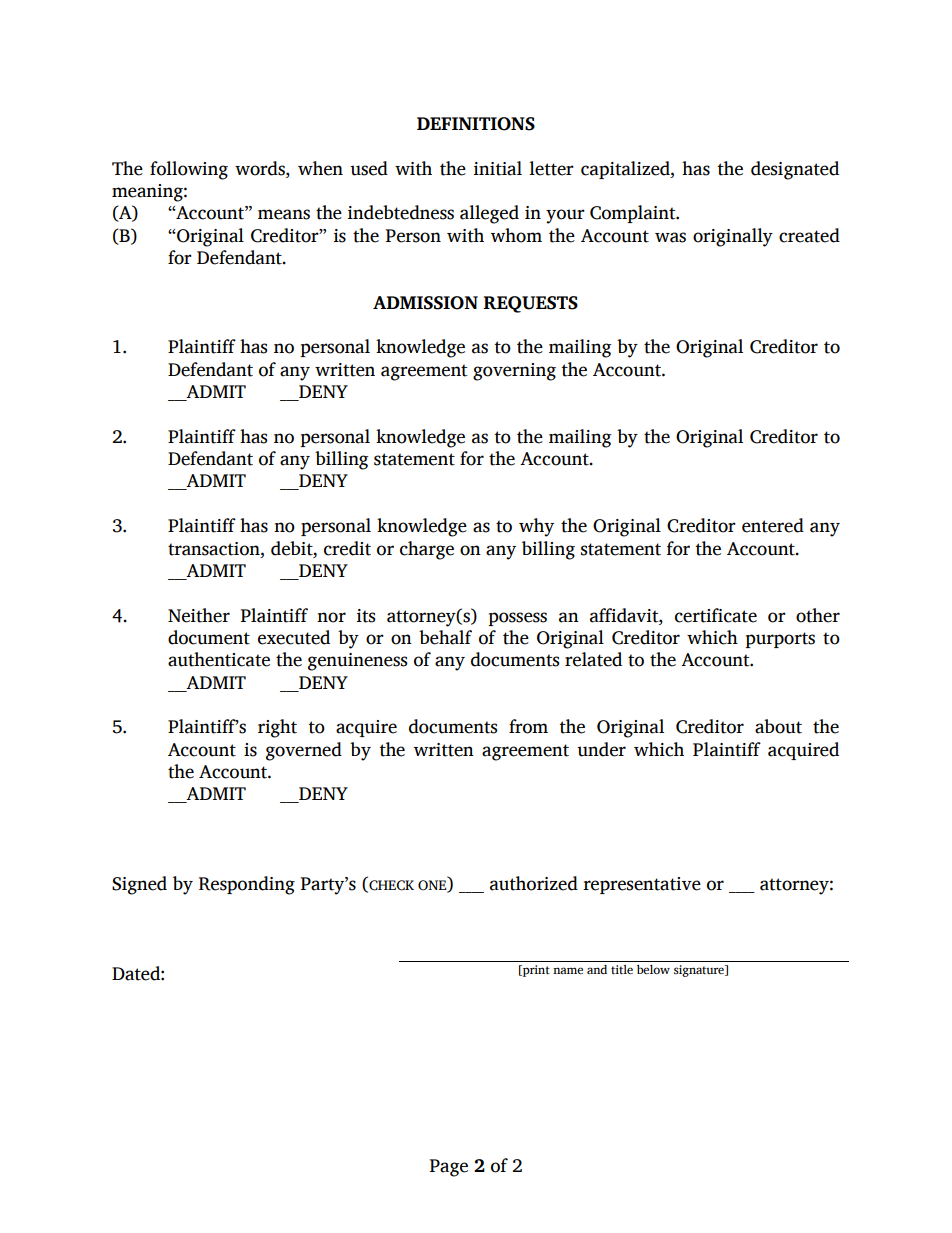 The height and width of the image is (1233, 952). Describe the element at coordinates (498, 168) in the image. I see `initial` at that location.
